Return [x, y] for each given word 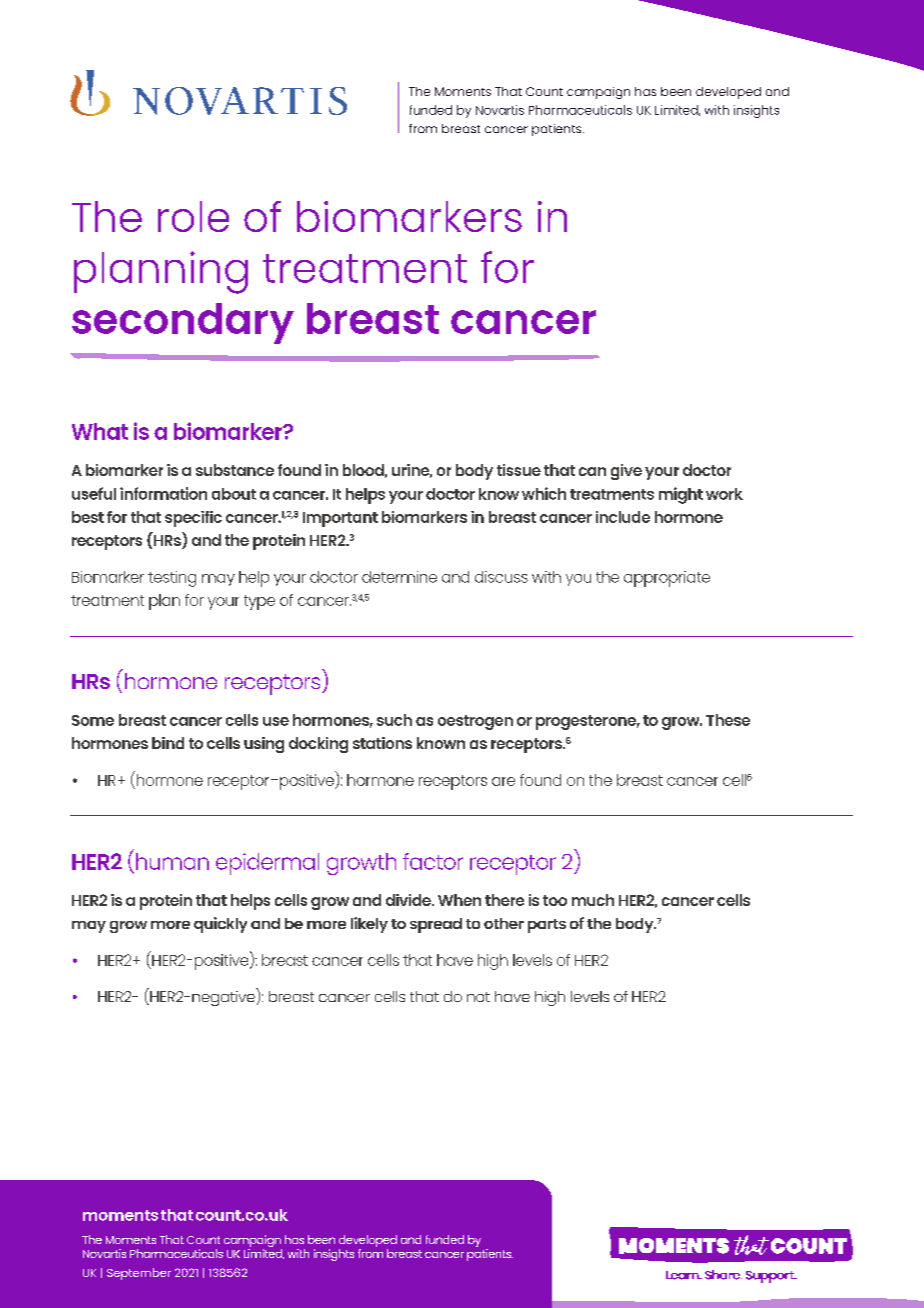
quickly [220, 925]
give [626, 472]
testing [172, 579]
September [139, 1274]
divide [409, 900]
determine [399, 577]
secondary [183, 323]
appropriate [667, 579]
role [193, 216]
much [593, 900]
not [478, 997]
